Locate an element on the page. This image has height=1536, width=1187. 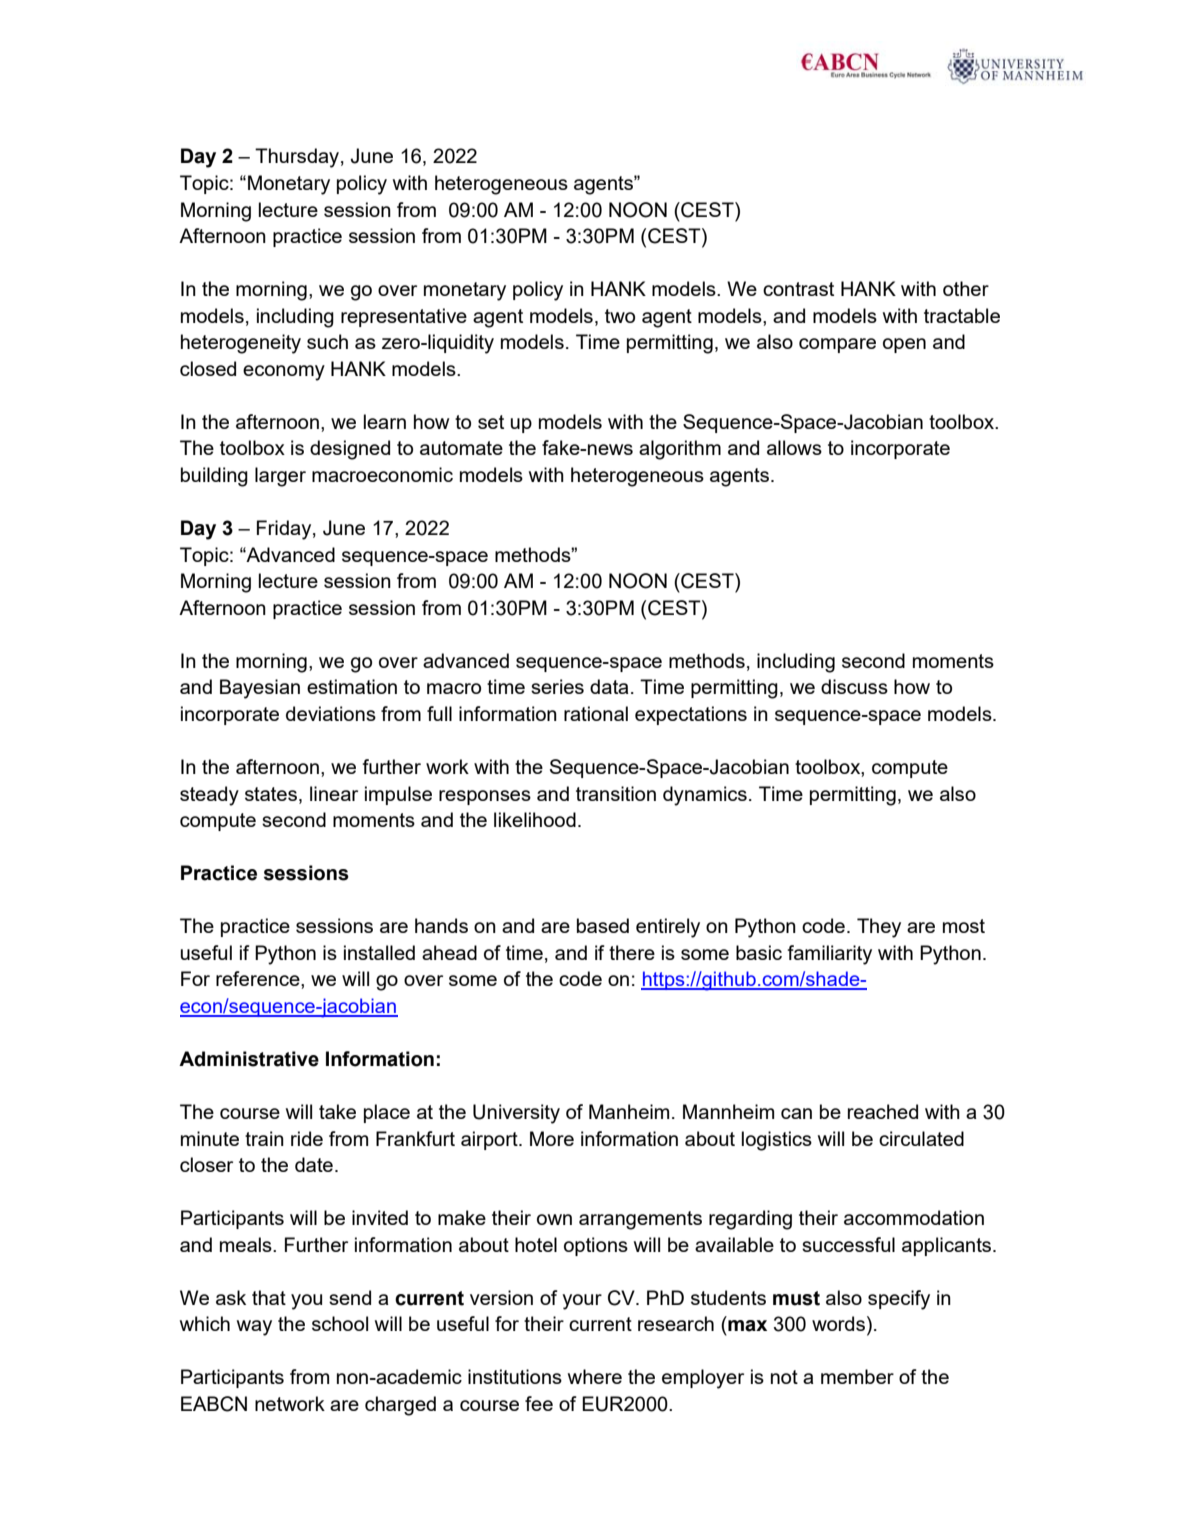
familiarity is located at coordinates (829, 955).
